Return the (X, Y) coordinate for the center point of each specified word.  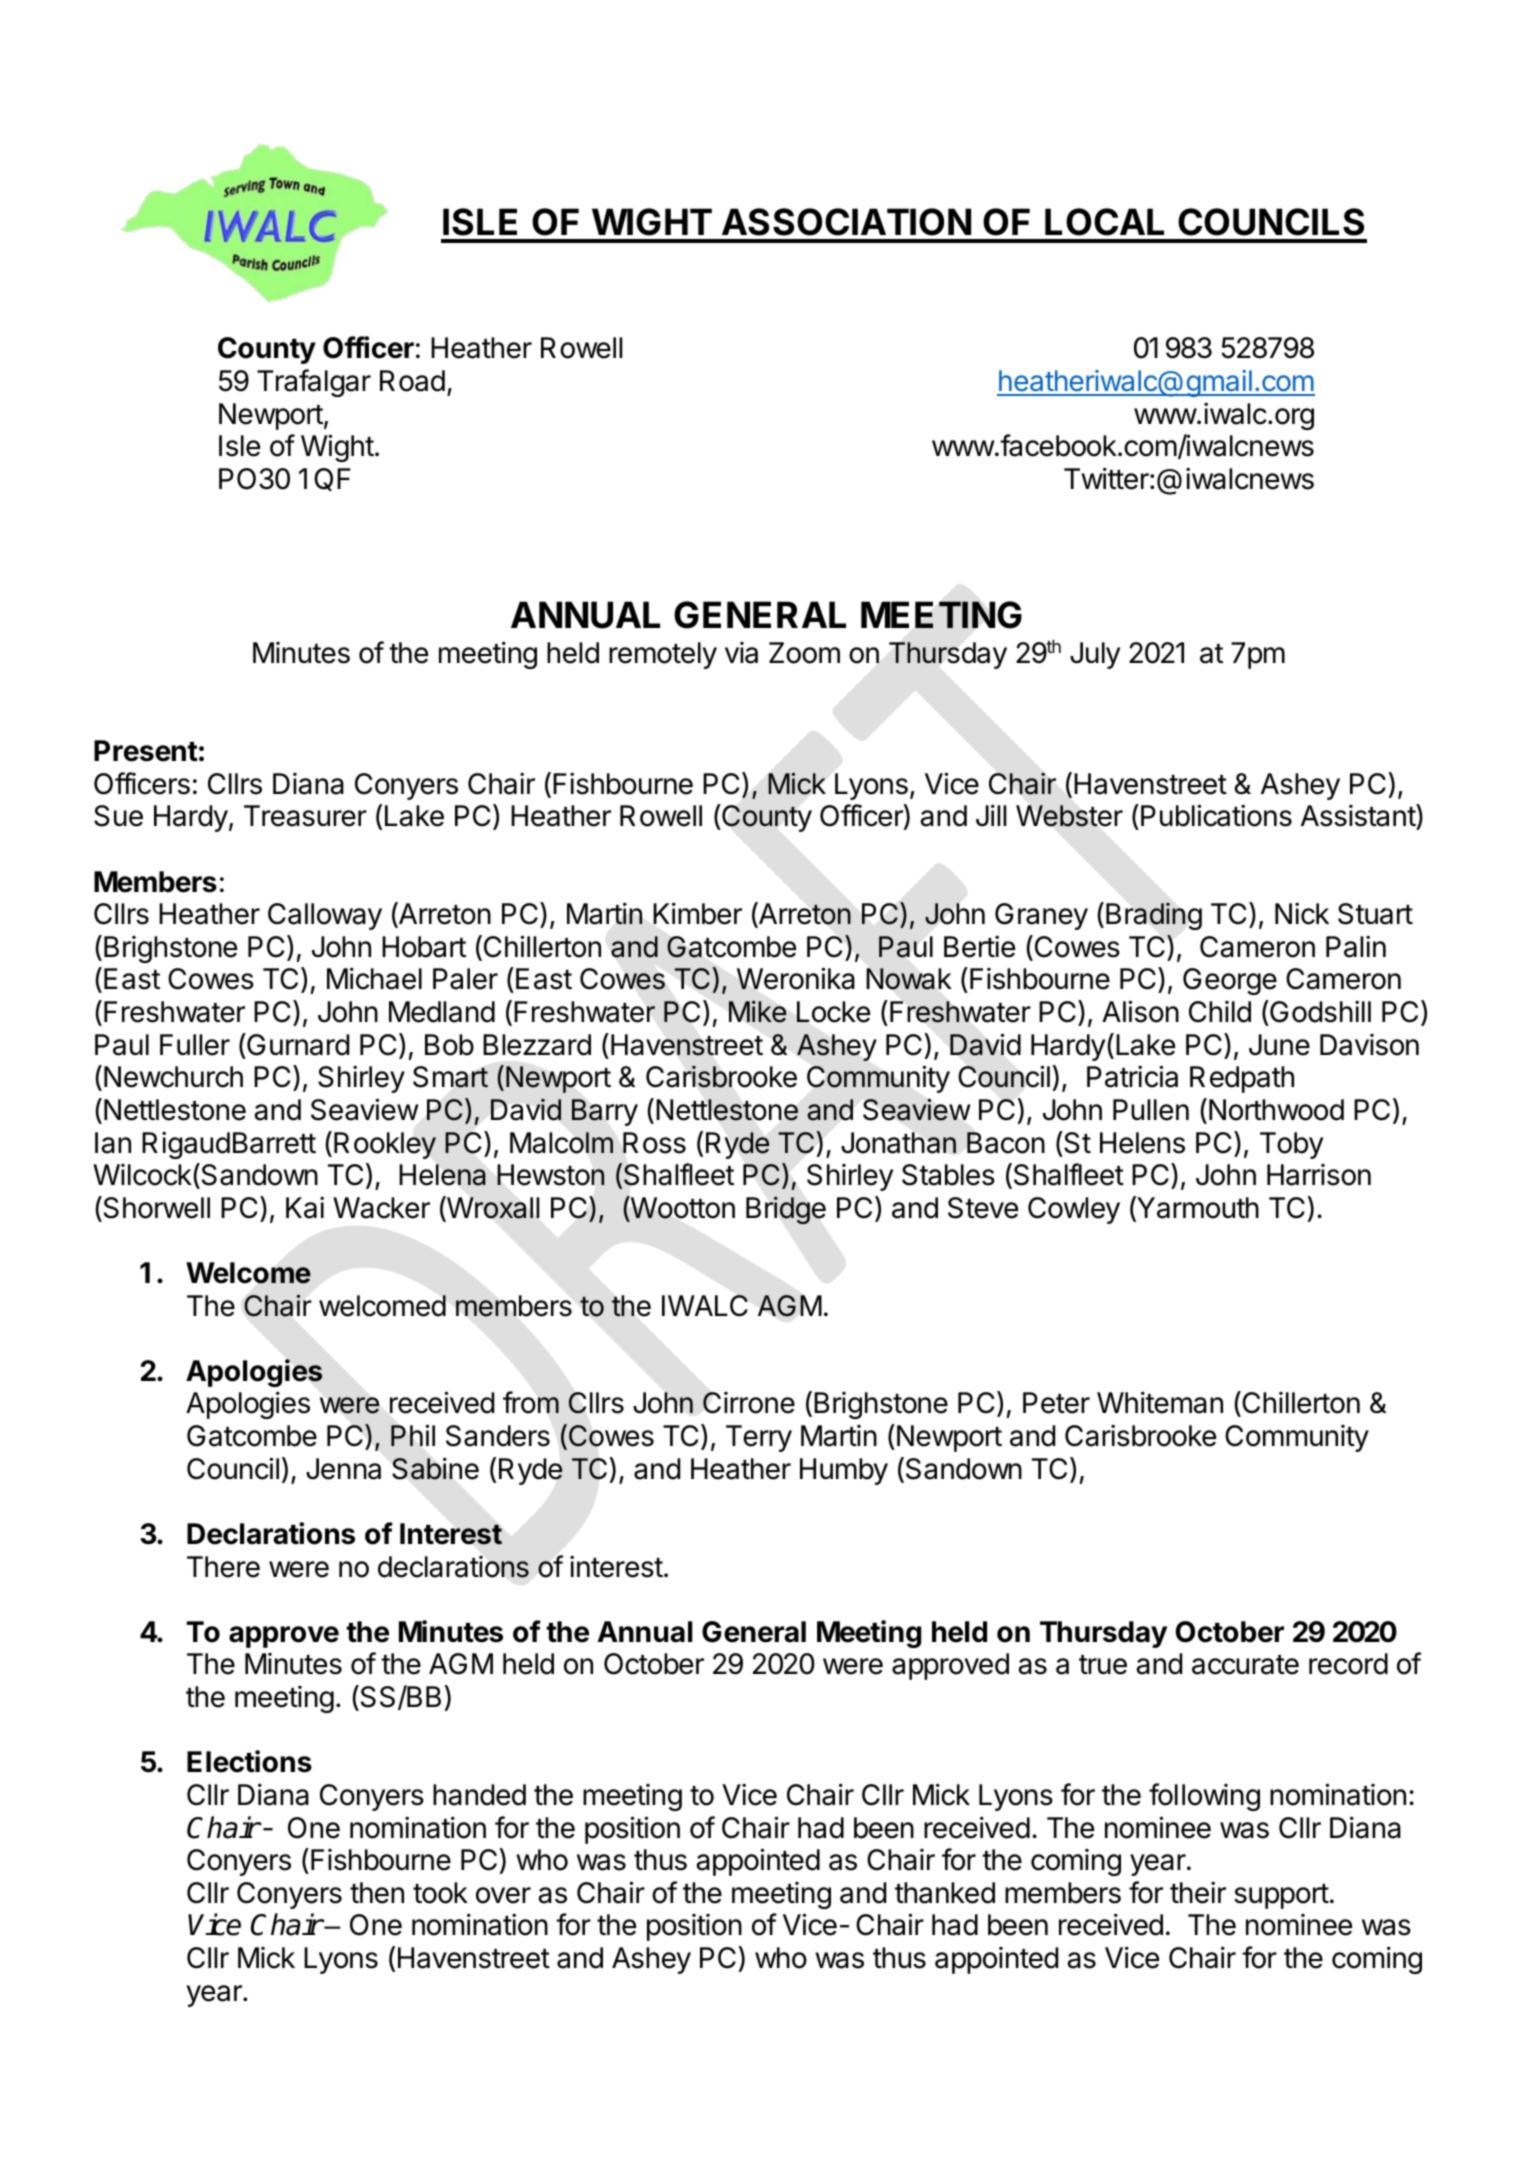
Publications (1216, 815)
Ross (654, 1143)
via (741, 653)
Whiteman (1160, 1402)
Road (412, 381)
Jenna (343, 1469)
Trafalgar (314, 383)
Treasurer (305, 816)
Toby (1291, 1145)
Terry (759, 1438)
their (1198, 1892)
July (1095, 655)
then (377, 1893)
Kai (305, 1207)
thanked (945, 1893)
